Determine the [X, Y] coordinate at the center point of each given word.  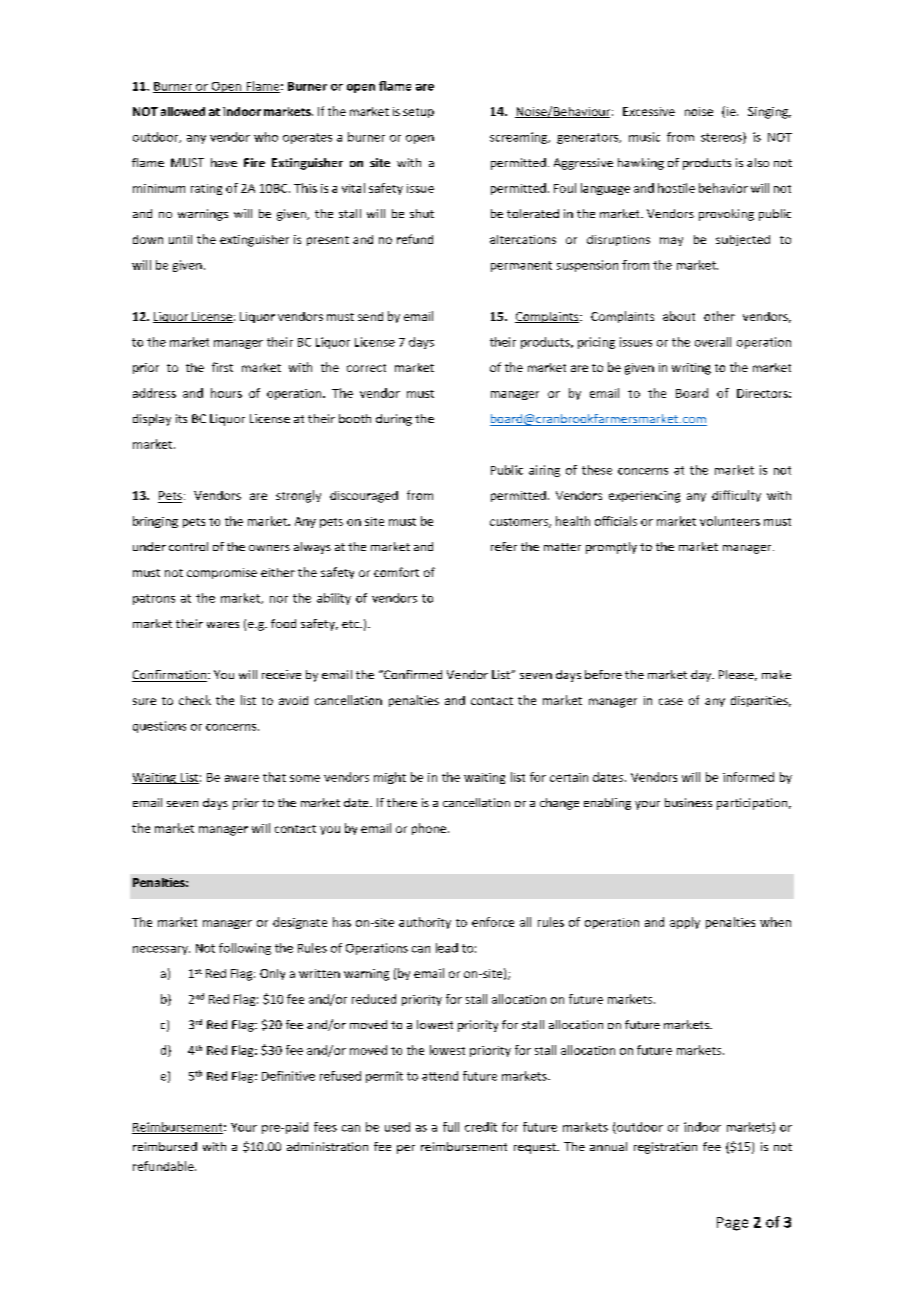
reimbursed [165, 1146]
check [195, 700]
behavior [723, 188]
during [394, 420]
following [245, 949]
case [671, 701]
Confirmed [412, 674]
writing [691, 369]
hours [226, 393]
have [224, 162]
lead [447, 948]
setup [418, 113]
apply [685, 923]
